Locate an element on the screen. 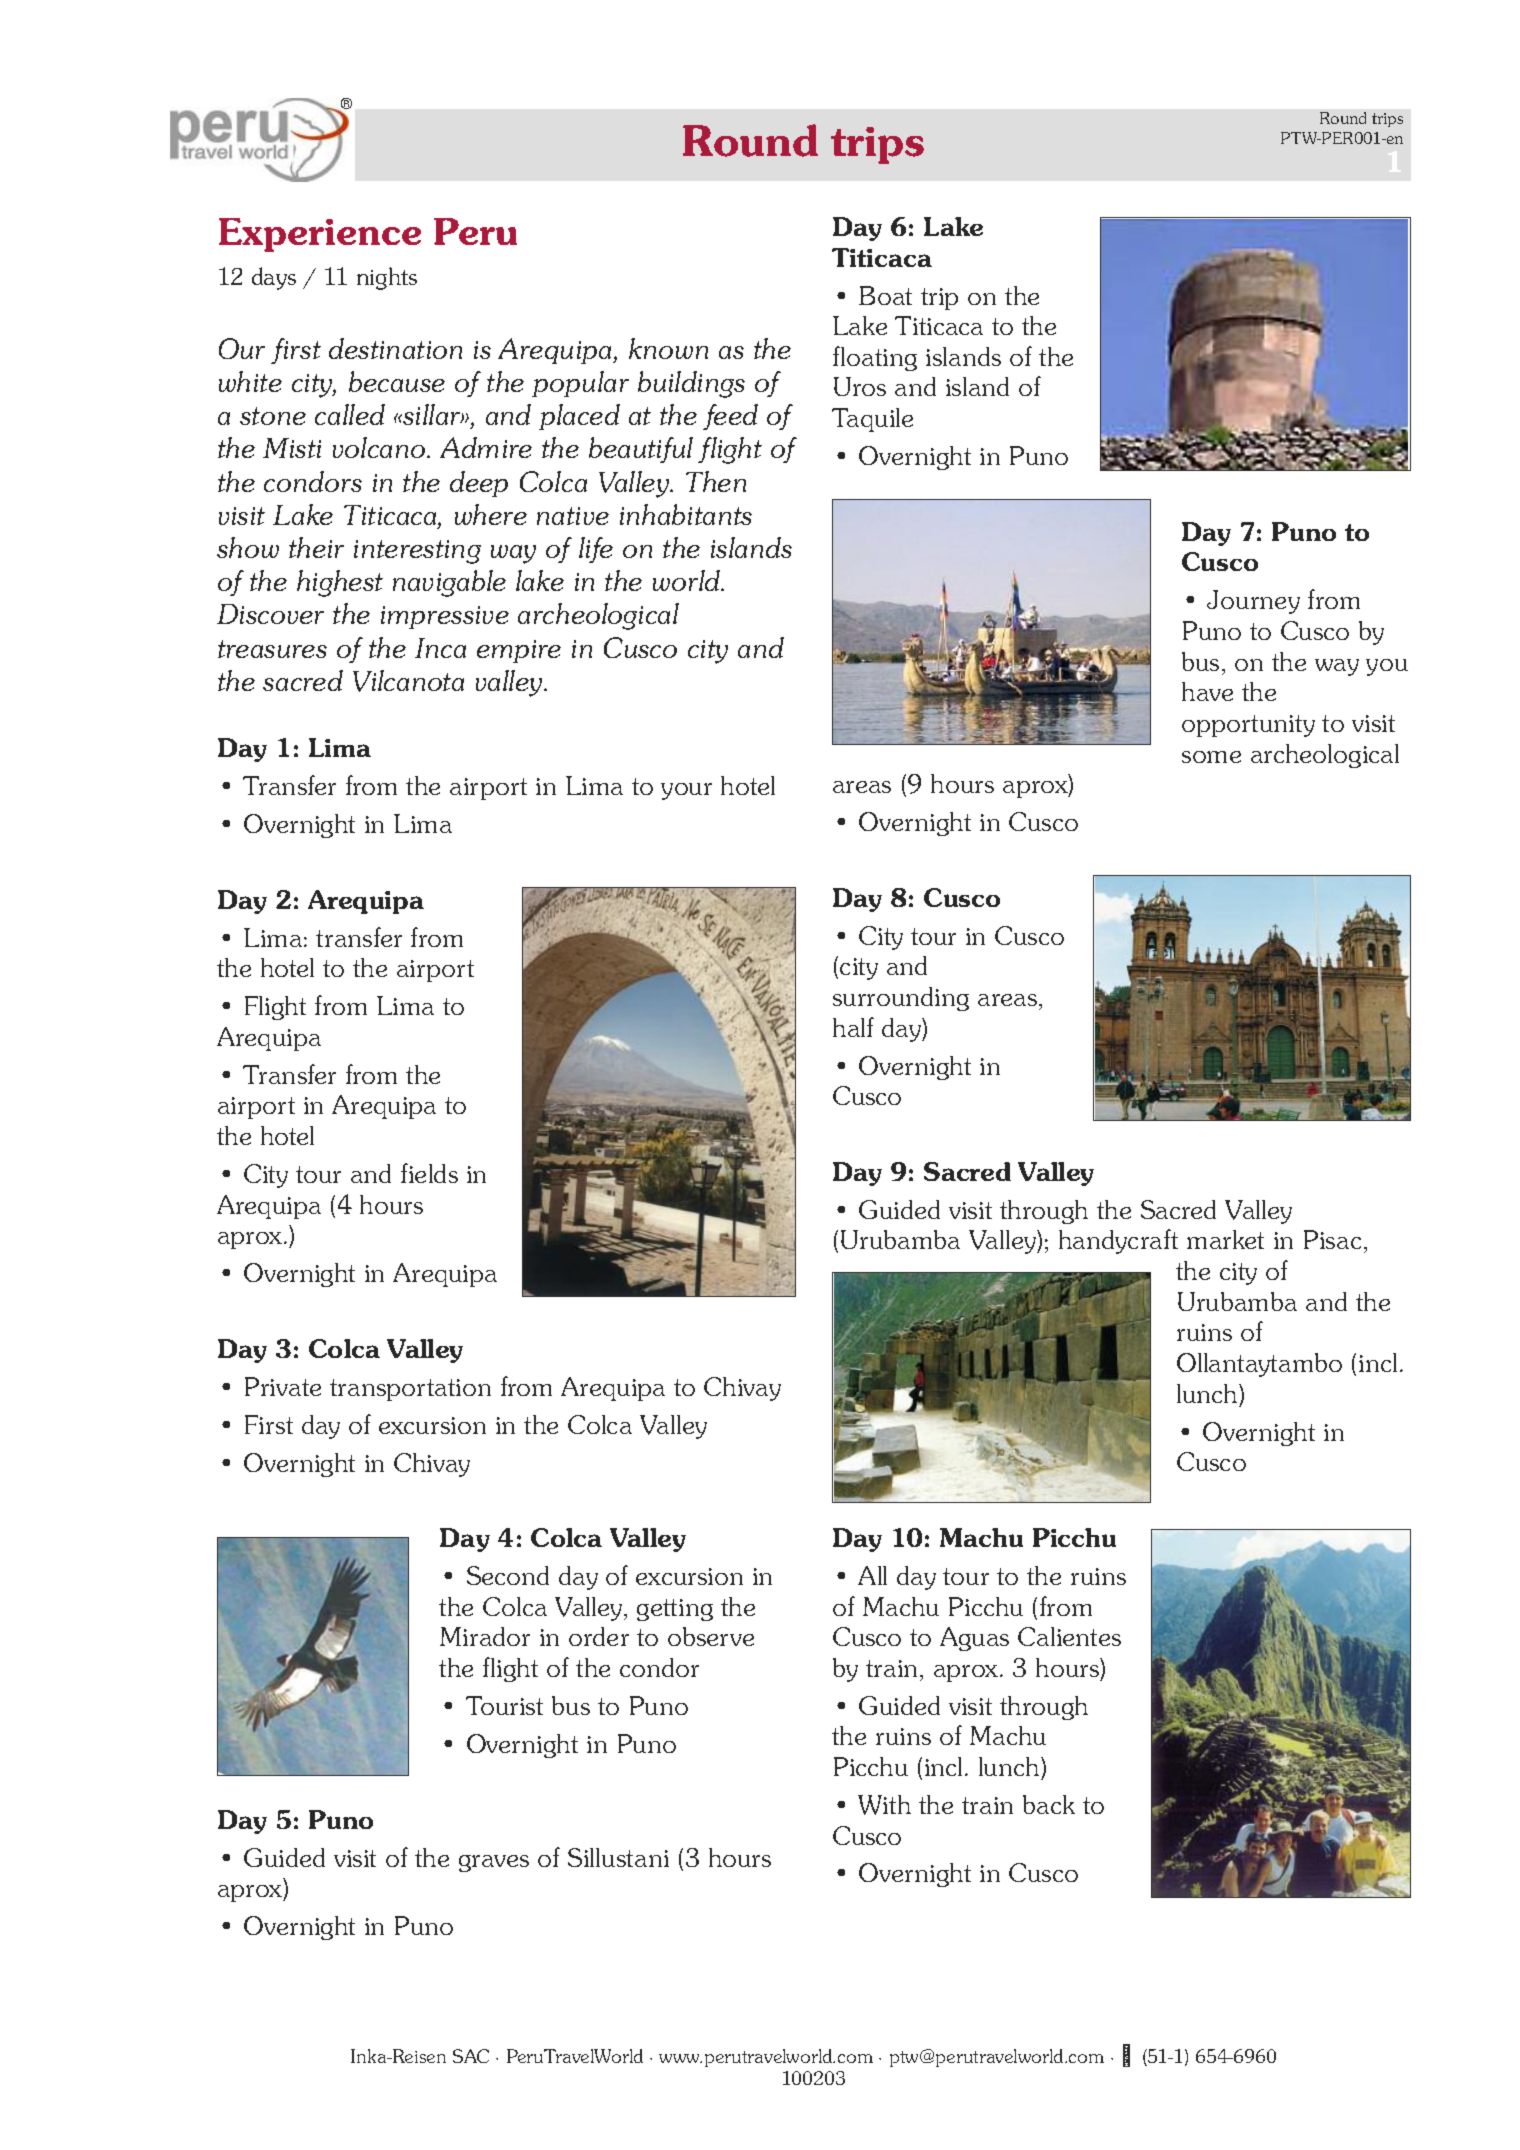 This screenshot has height=2150, width=1520. Boat is located at coordinates (885, 295).
